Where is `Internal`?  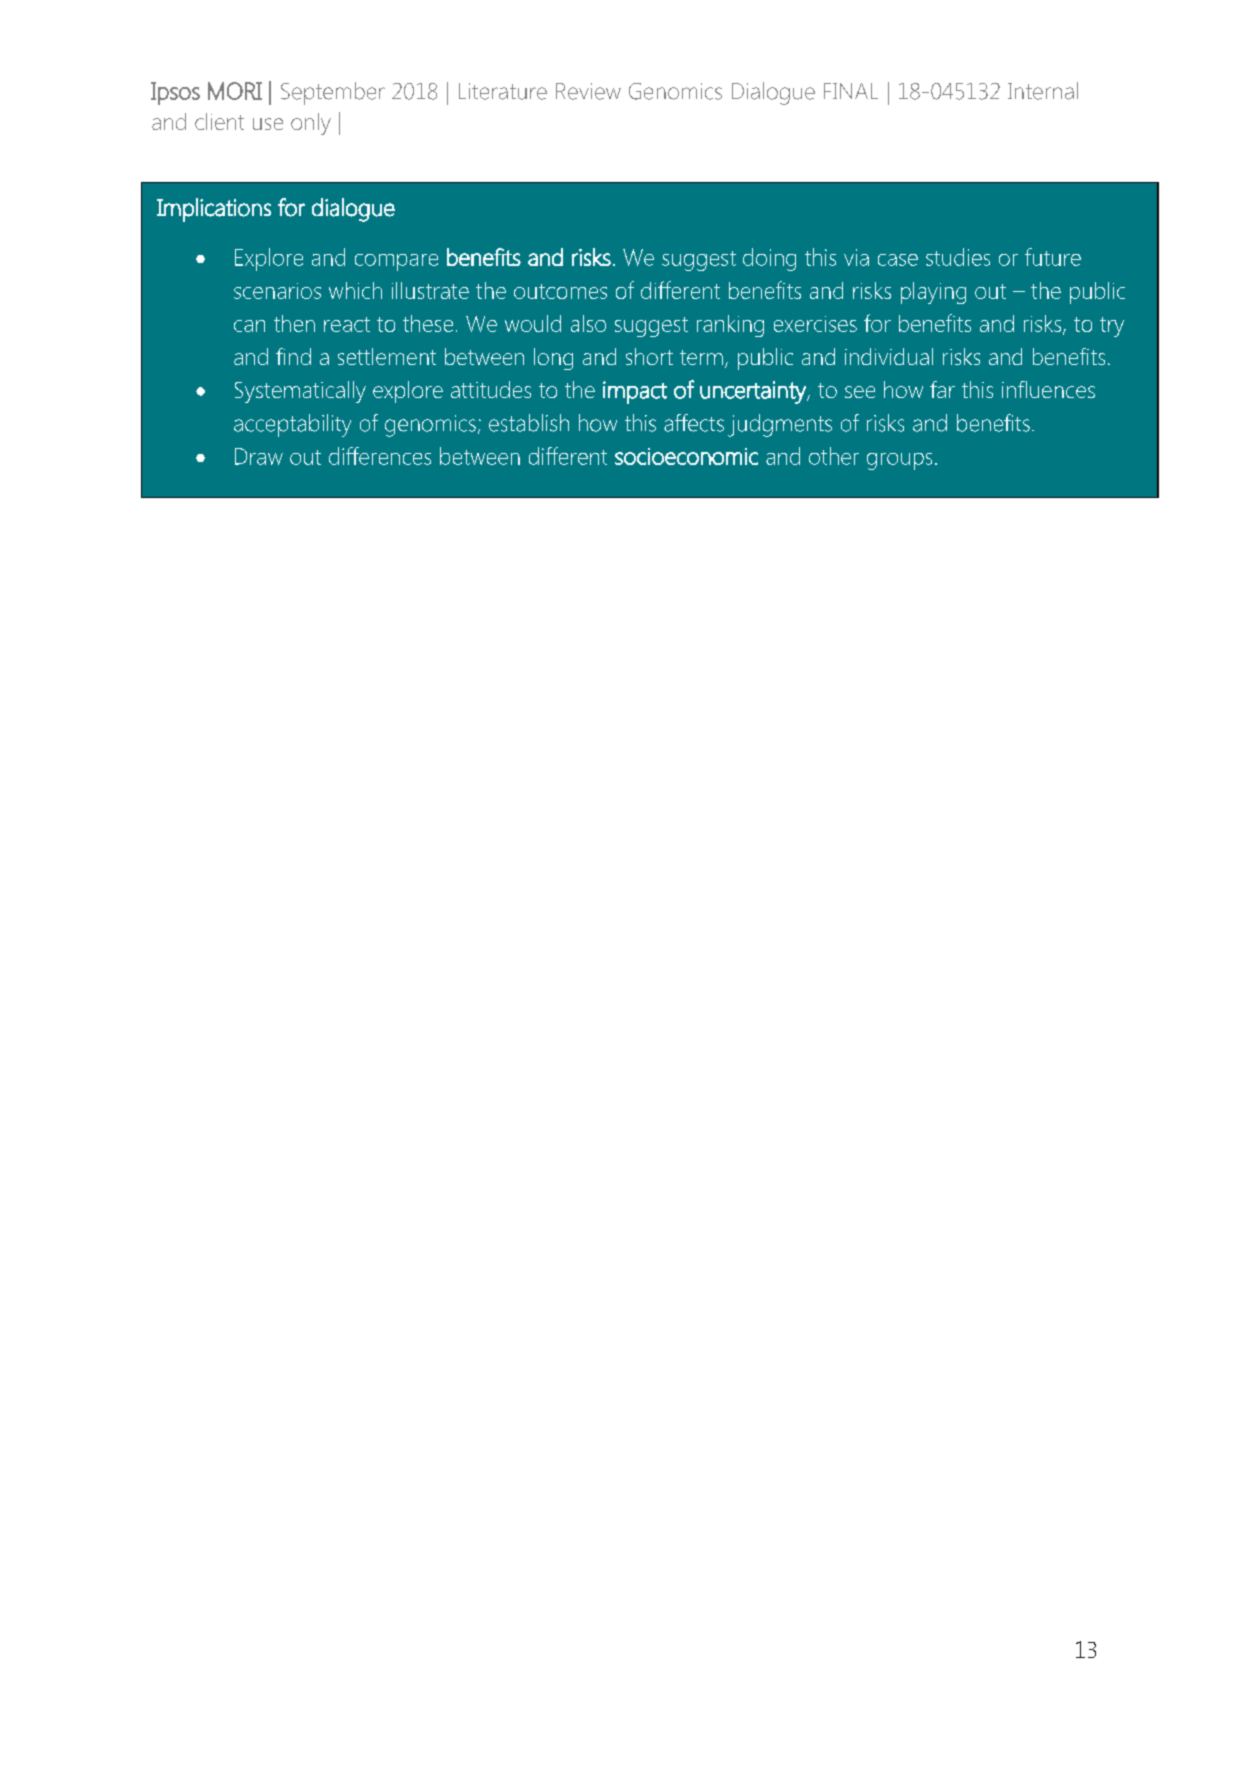
Internal is located at coordinates (1043, 91).
